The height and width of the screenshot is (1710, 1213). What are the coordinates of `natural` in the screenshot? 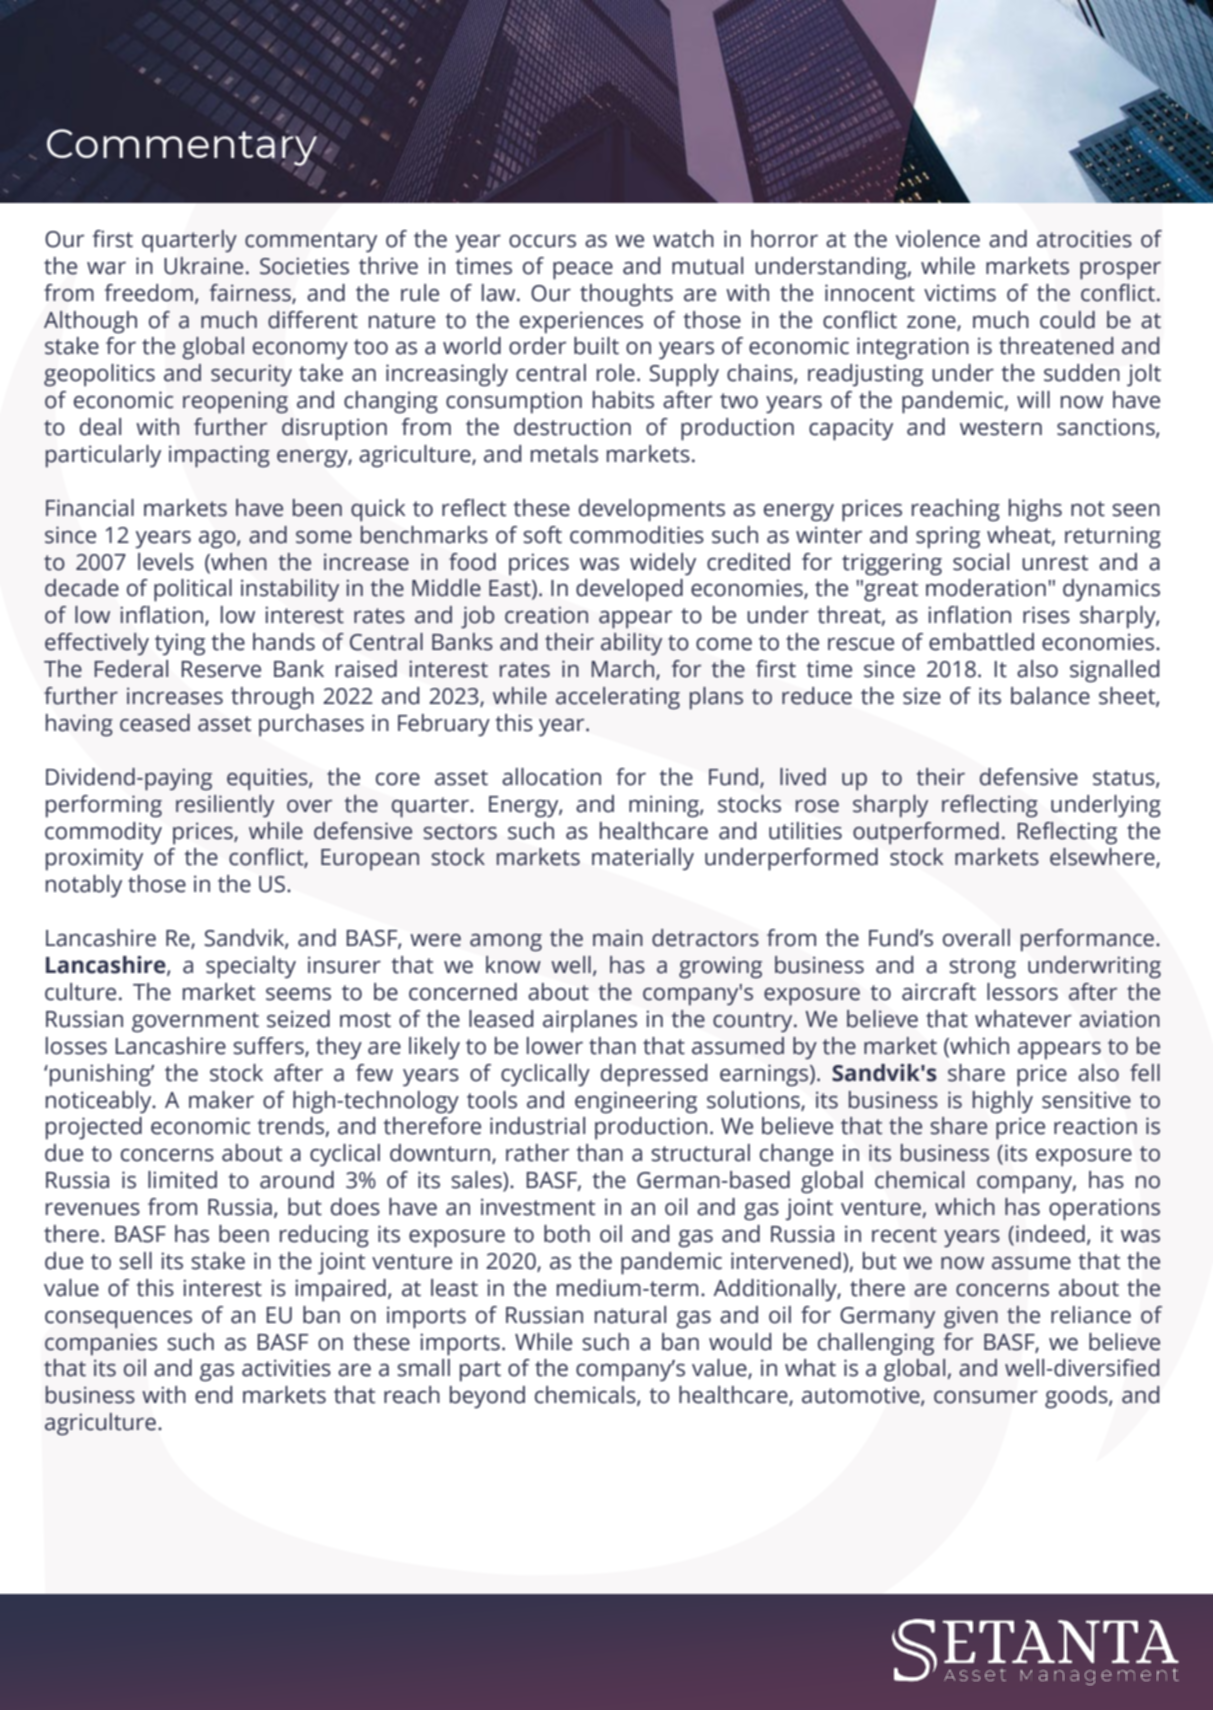 It's located at (630, 1315).
